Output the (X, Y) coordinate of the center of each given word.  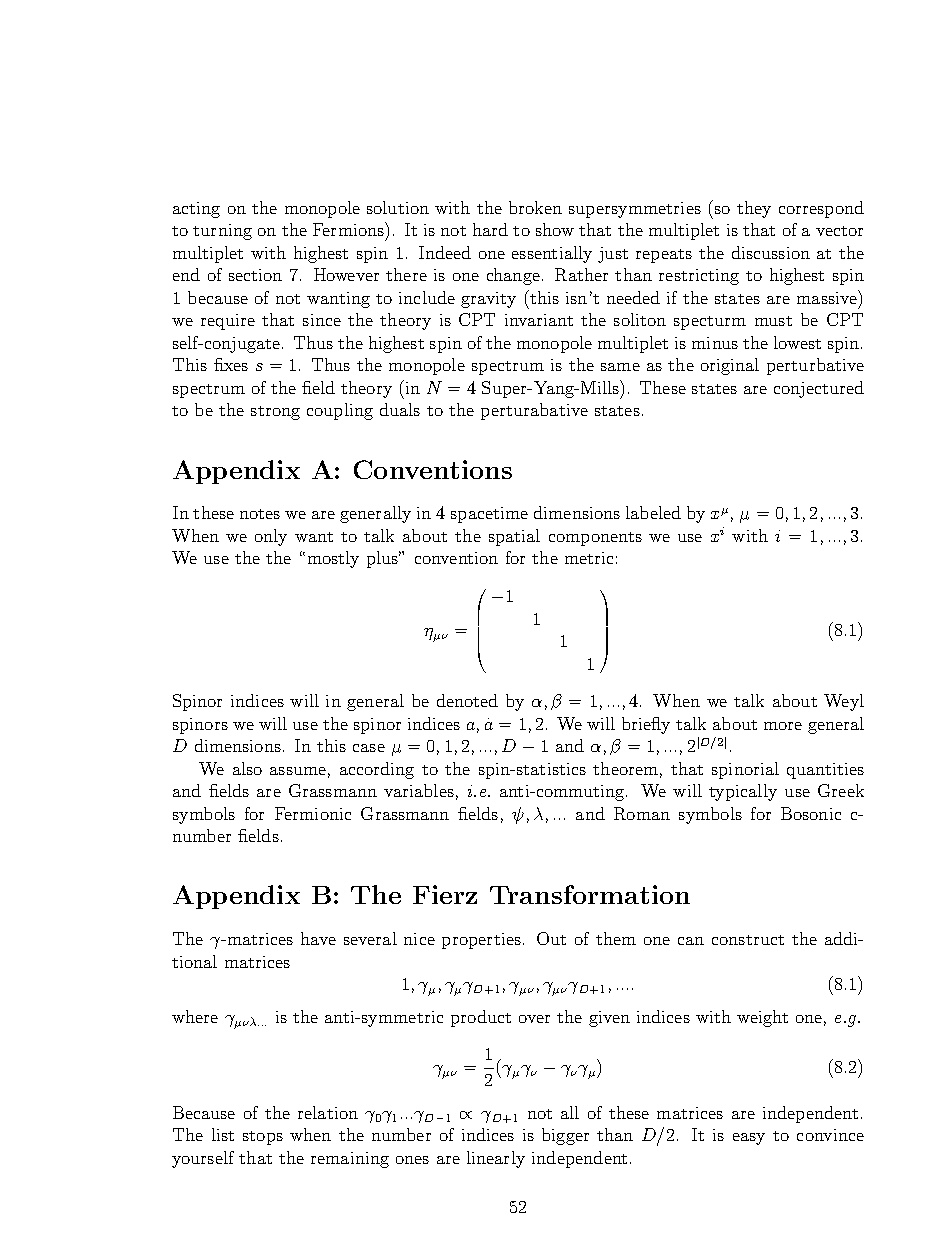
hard (490, 229)
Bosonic (811, 813)
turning (222, 232)
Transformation (590, 894)
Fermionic (313, 813)
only (271, 537)
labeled (653, 512)
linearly (496, 1159)
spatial (514, 537)
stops (263, 1138)
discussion (771, 252)
